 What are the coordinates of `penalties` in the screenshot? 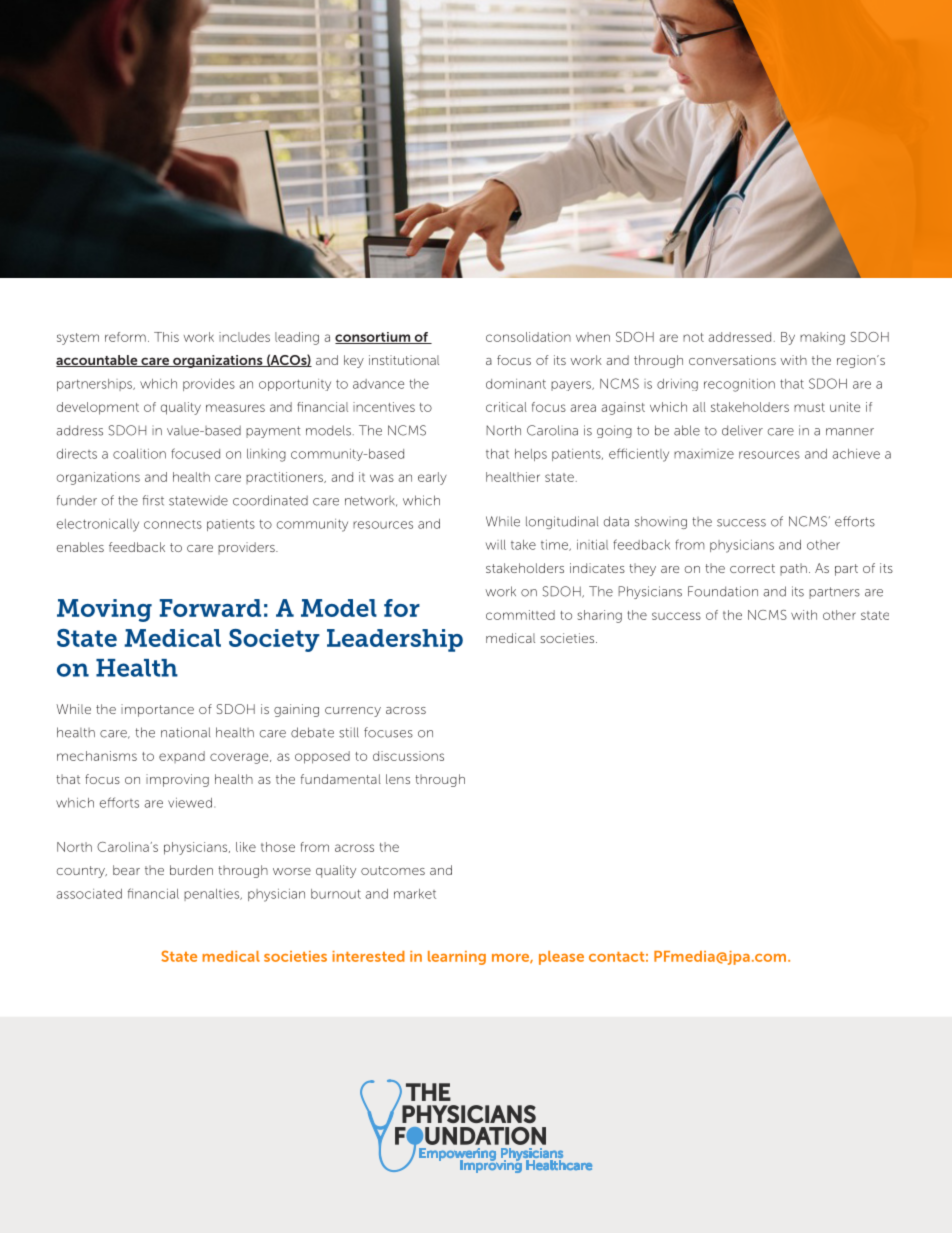 It's located at (213, 895).
